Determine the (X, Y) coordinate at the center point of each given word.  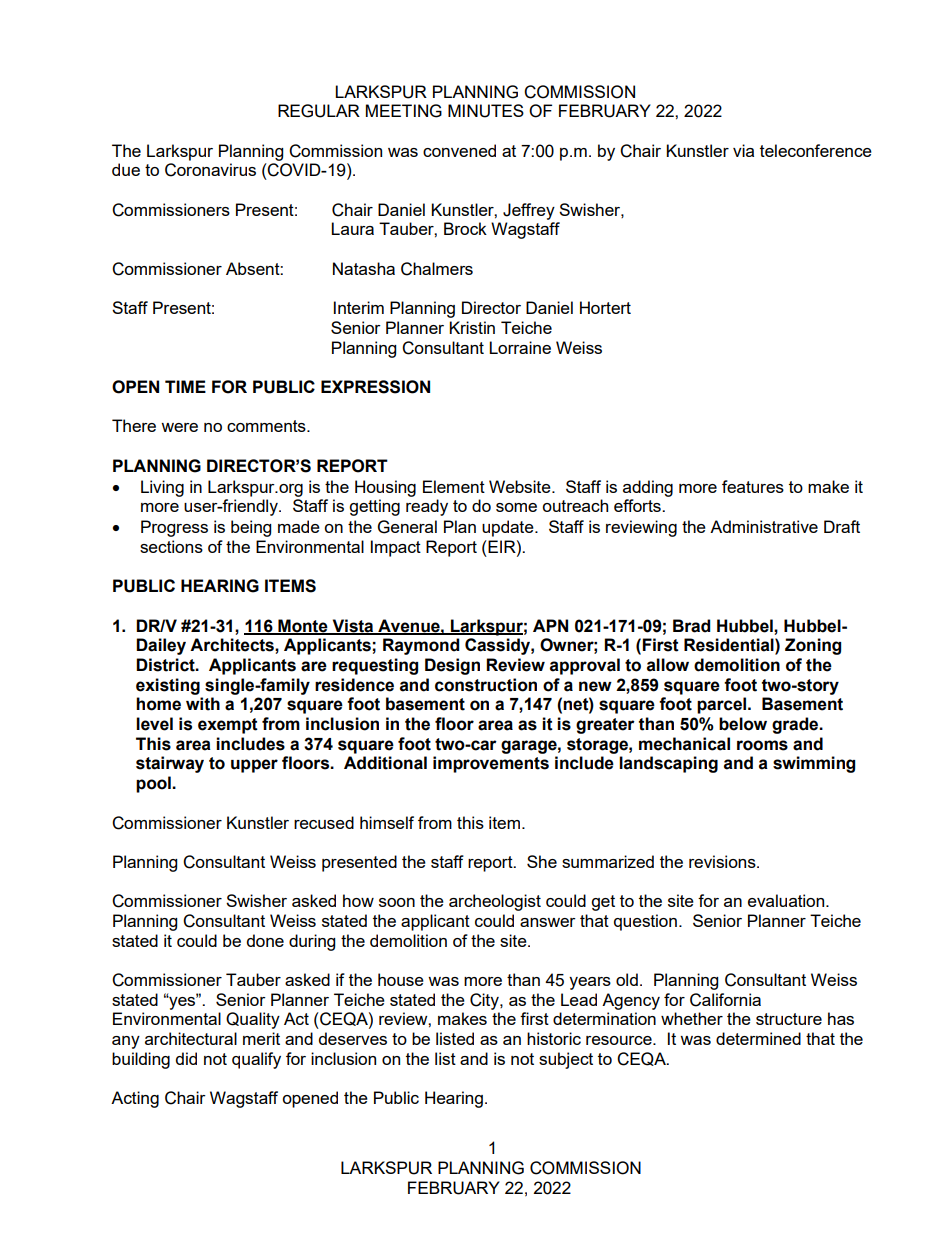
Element (454, 486)
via (743, 150)
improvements (491, 764)
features (753, 486)
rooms (762, 745)
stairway (170, 764)
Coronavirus (210, 170)
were (179, 427)
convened (459, 150)
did (186, 1058)
